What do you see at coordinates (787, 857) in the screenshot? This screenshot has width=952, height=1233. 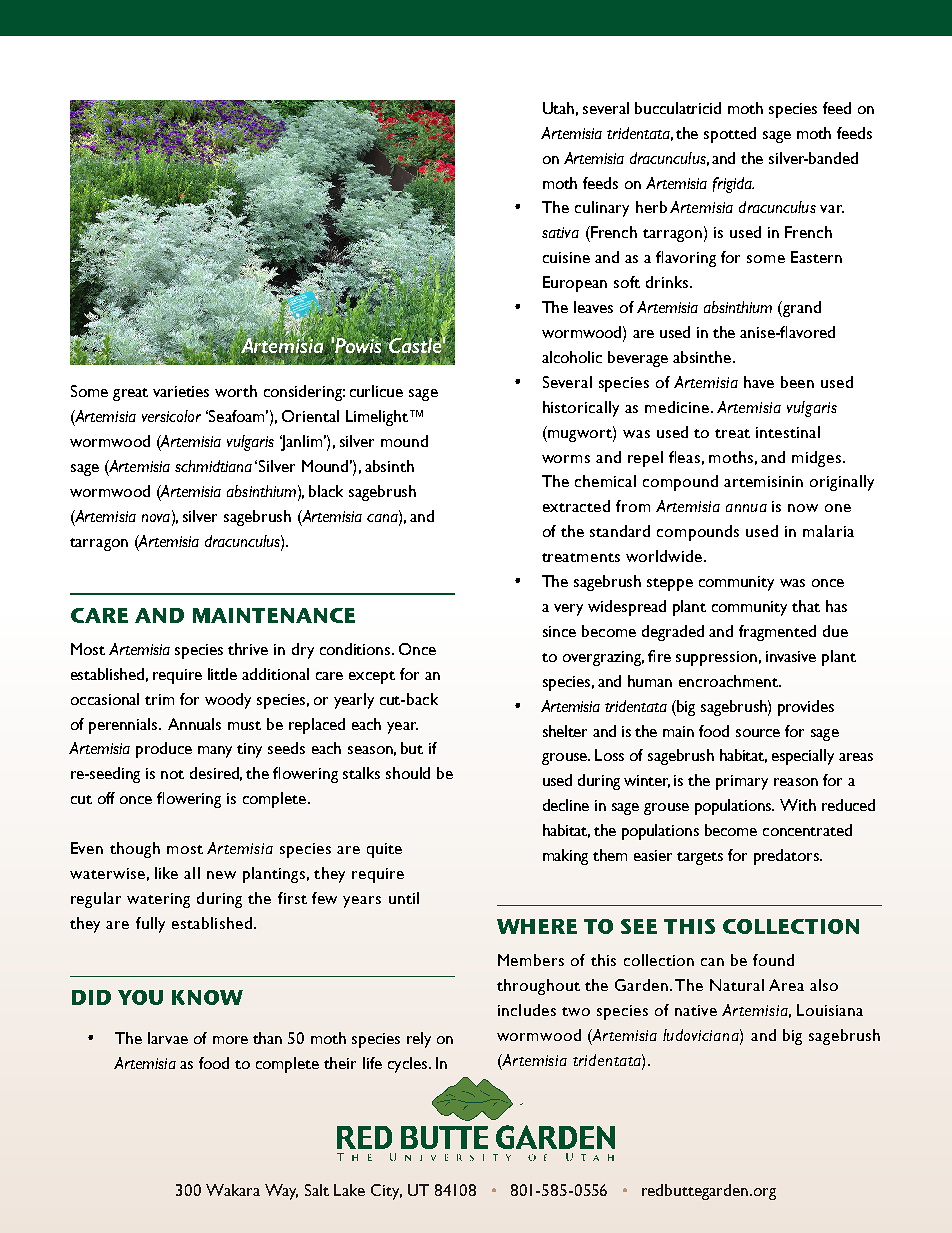 I see `predators` at bounding box center [787, 857].
